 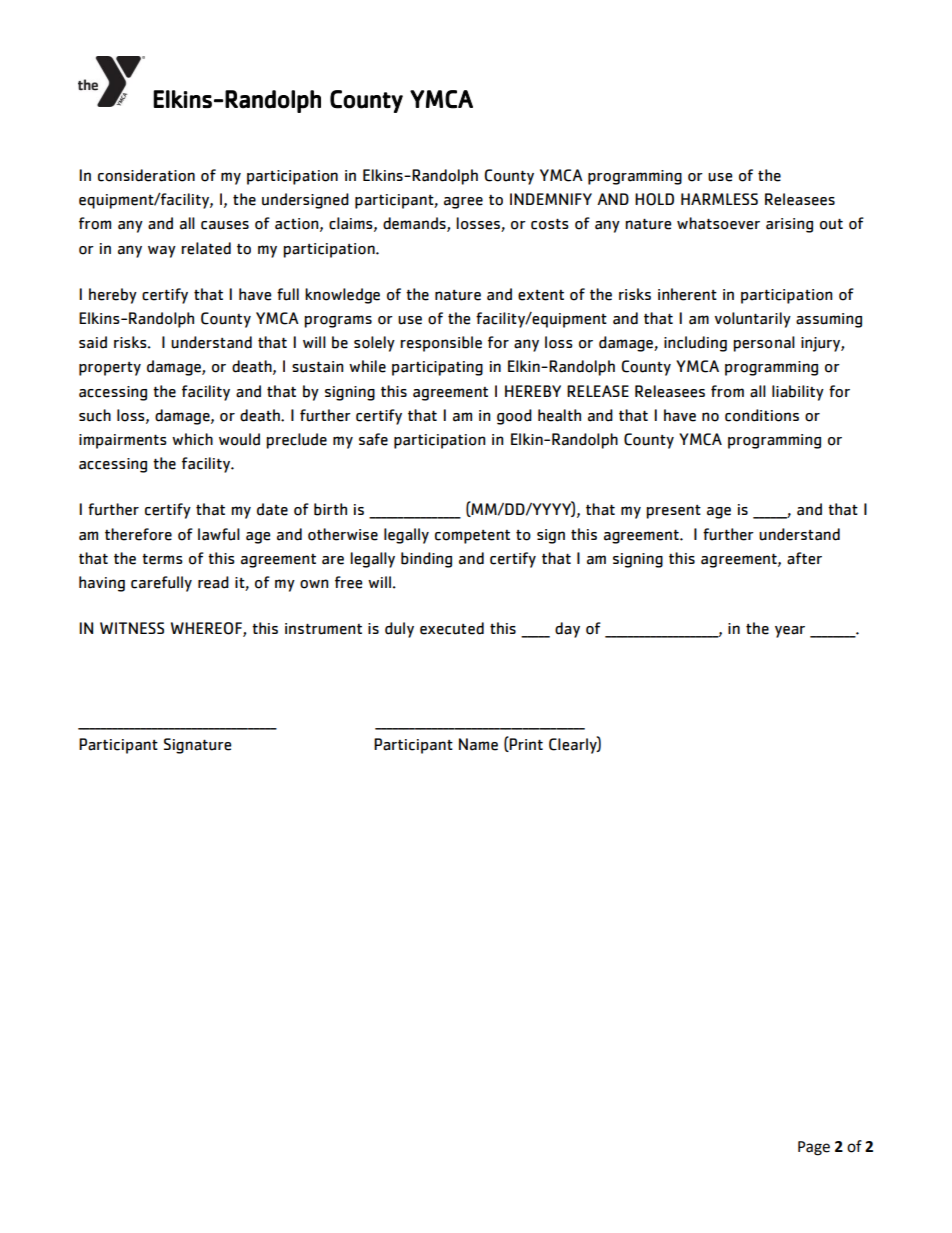 What do you see at coordinates (790, 632) in the image?
I see `year` at bounding box center [790, 632].
